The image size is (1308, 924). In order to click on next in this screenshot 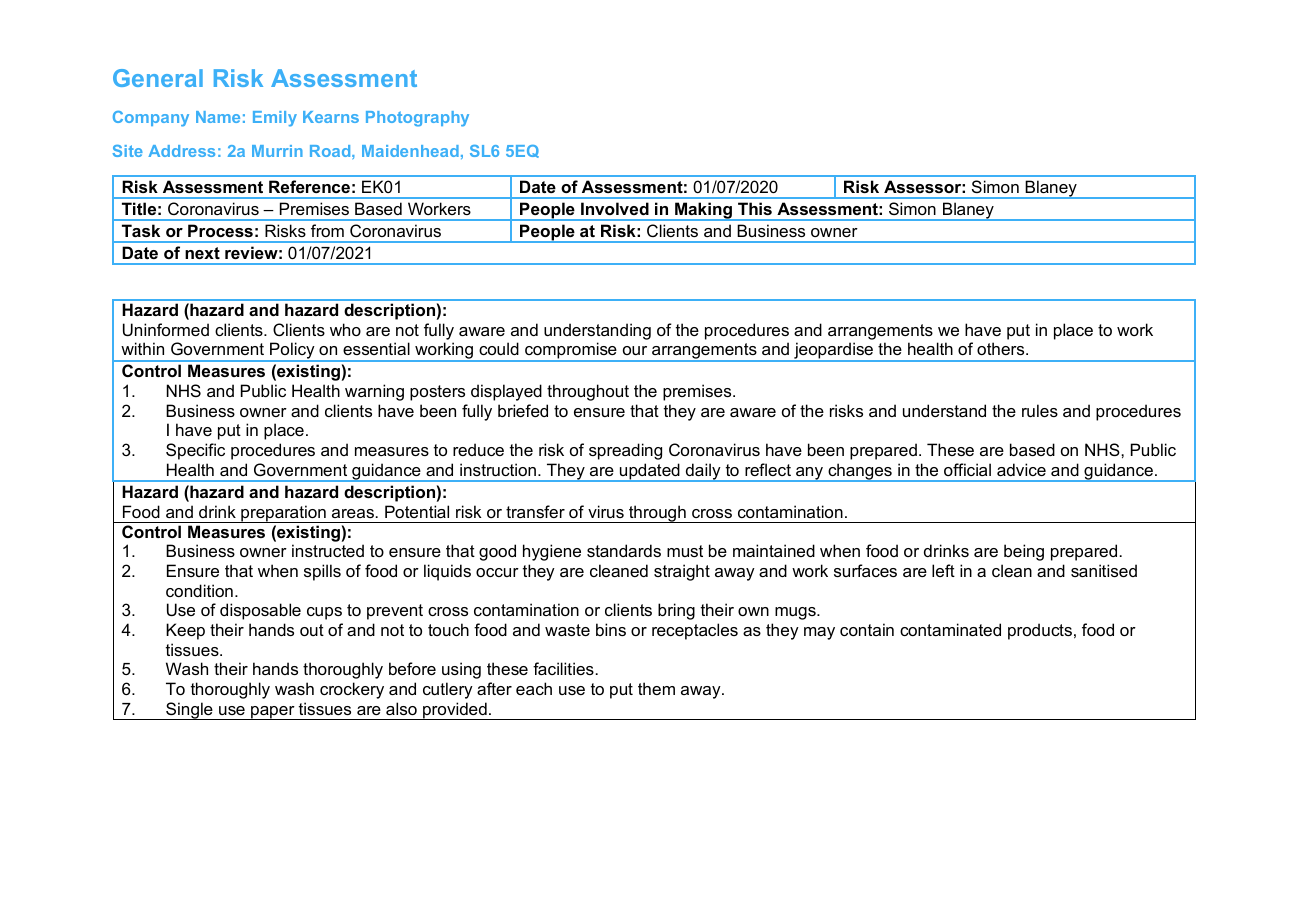, I will do `click(202, 253)`.
